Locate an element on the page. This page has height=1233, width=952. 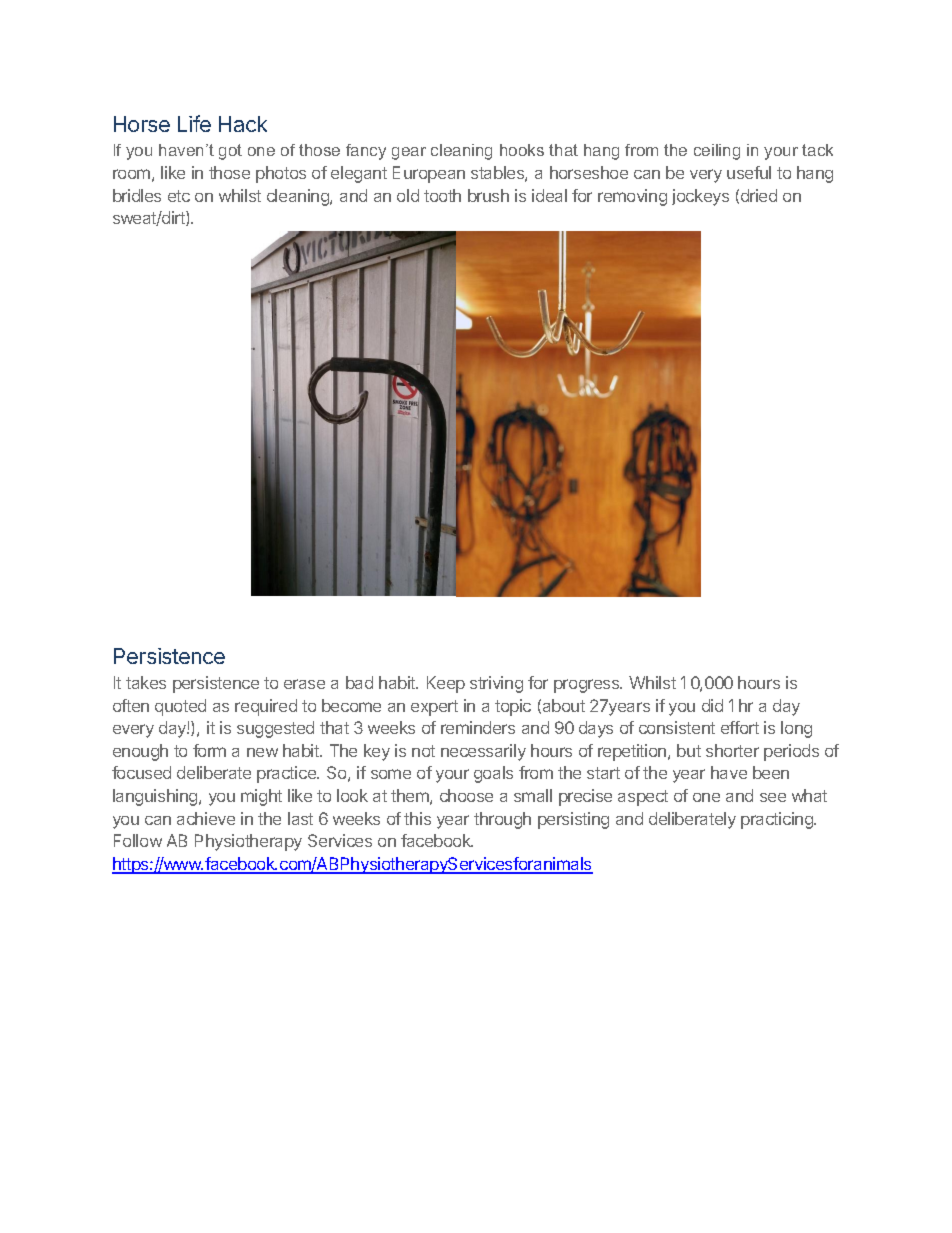
takes is located at coordinates (146, 682).
